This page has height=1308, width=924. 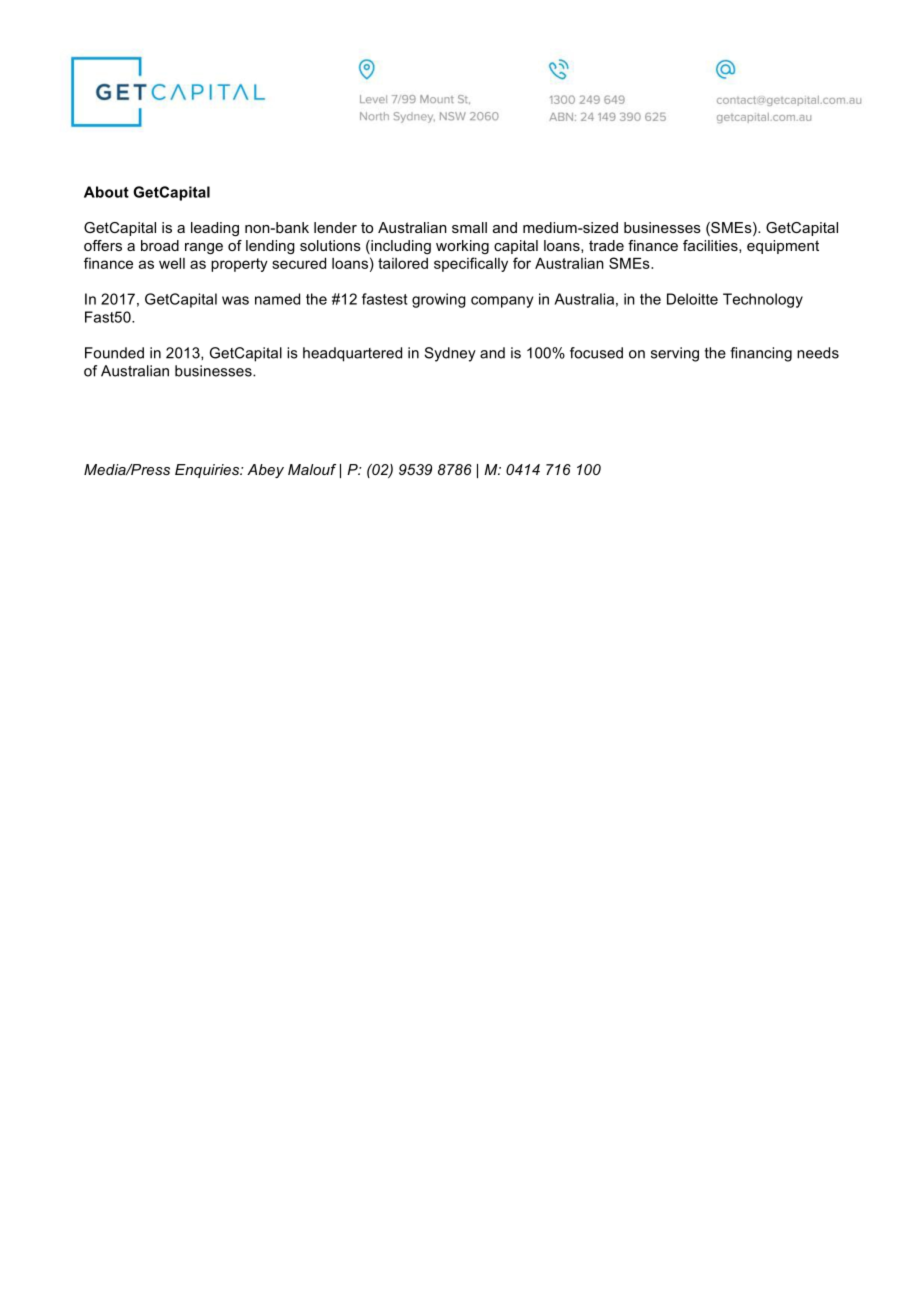 I want to click on Founded, so click(x=114, y=353).
